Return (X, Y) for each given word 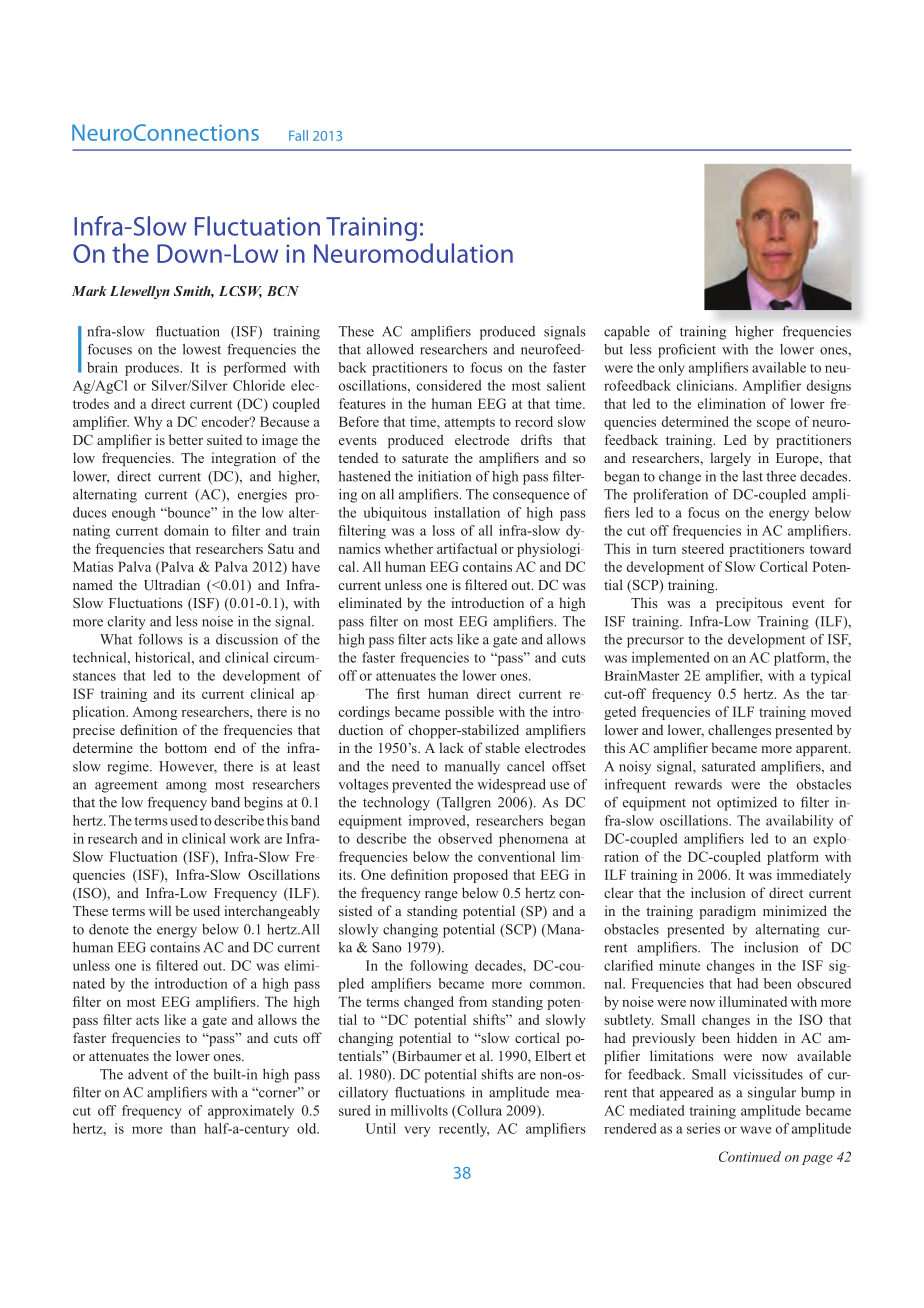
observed (465, 838)
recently (464, 1130)
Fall (298, 135)
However (188, 767)
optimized (747, 804)
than (183, 1128)
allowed (390, 349)
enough (133, 514)
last (753, 476)
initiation (444, 476)
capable (627, 333)
